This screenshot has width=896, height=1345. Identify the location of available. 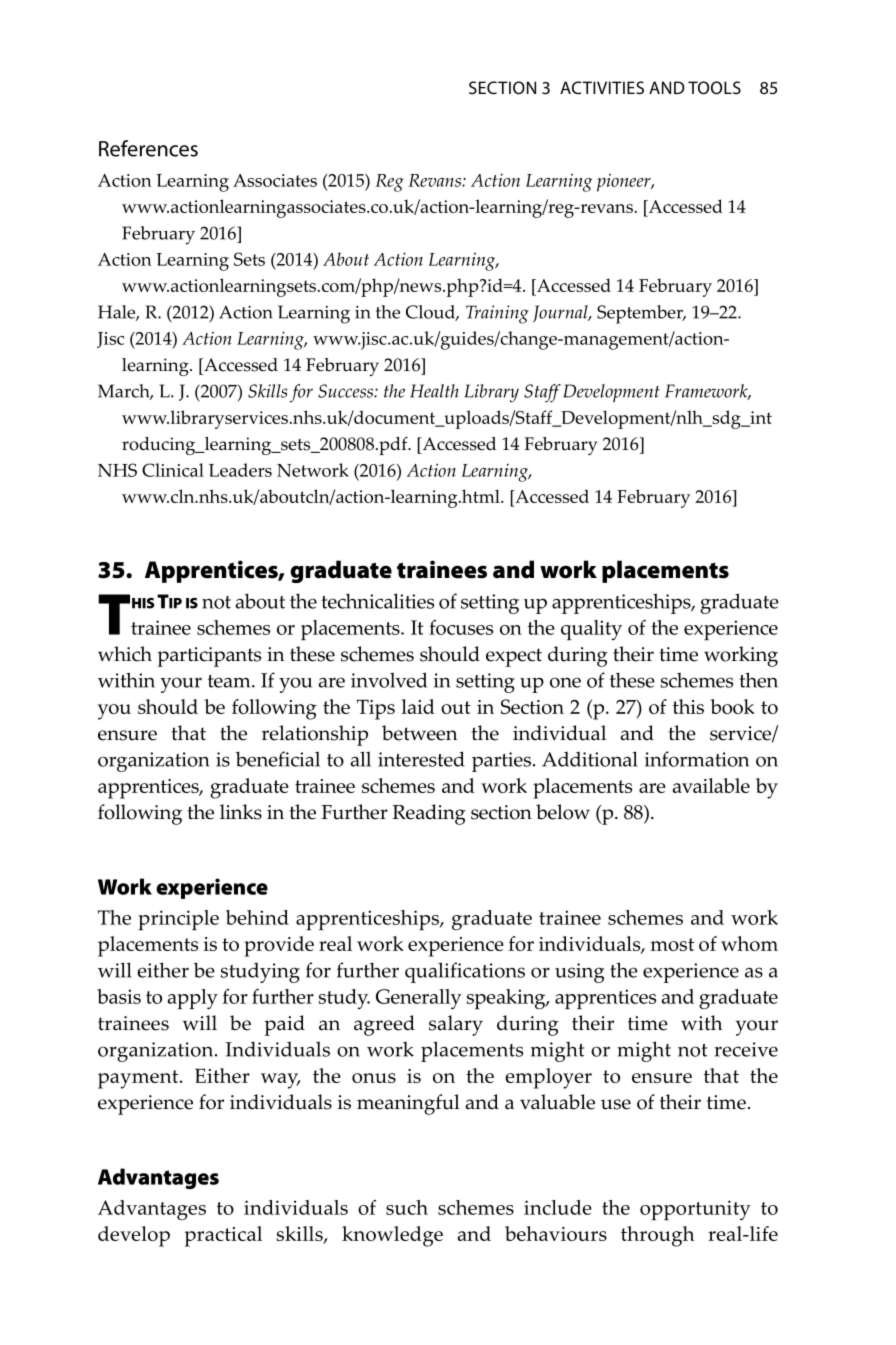
(711, 785).
